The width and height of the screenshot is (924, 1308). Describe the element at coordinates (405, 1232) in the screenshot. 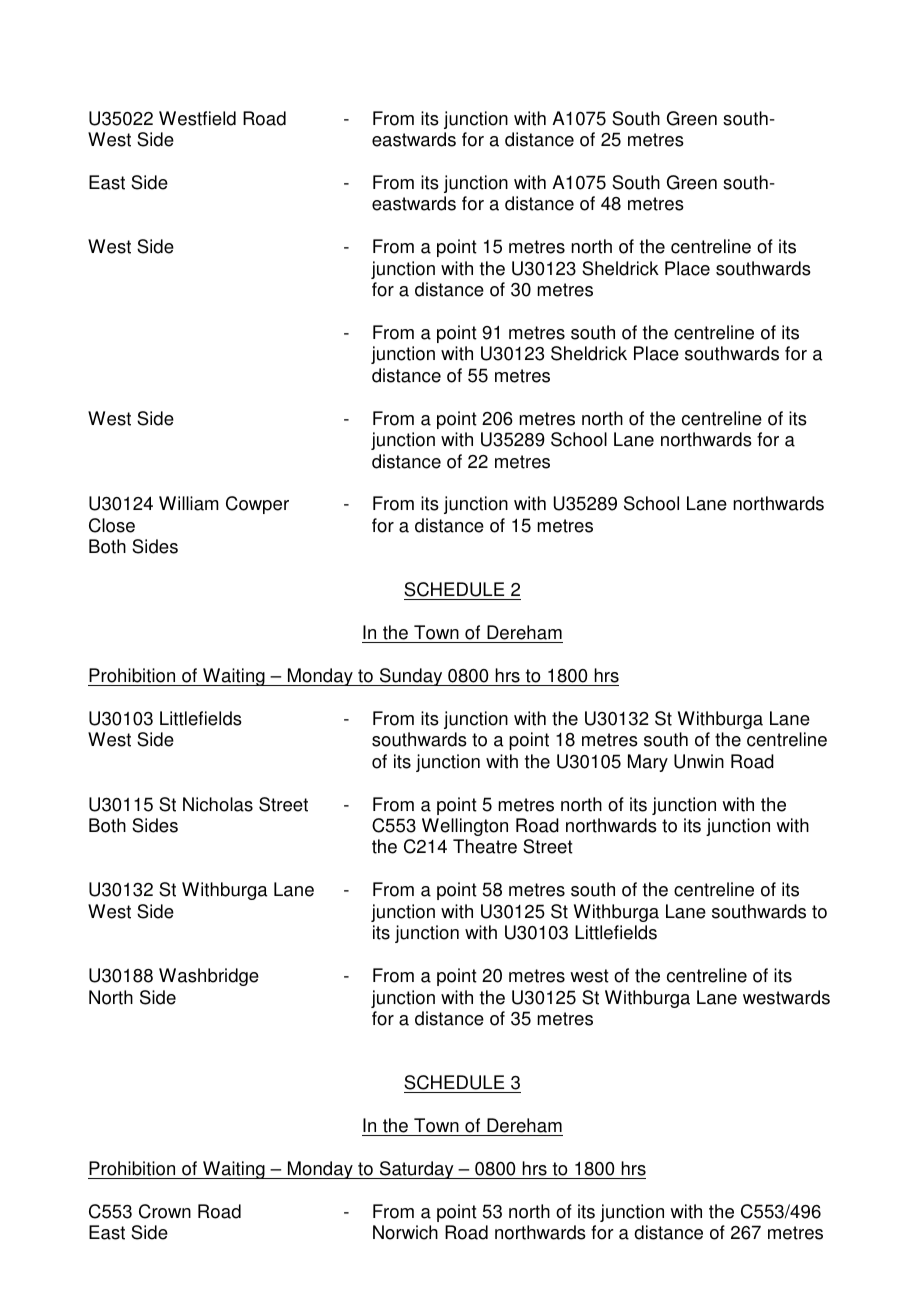

I see `Norwich` at that location.
